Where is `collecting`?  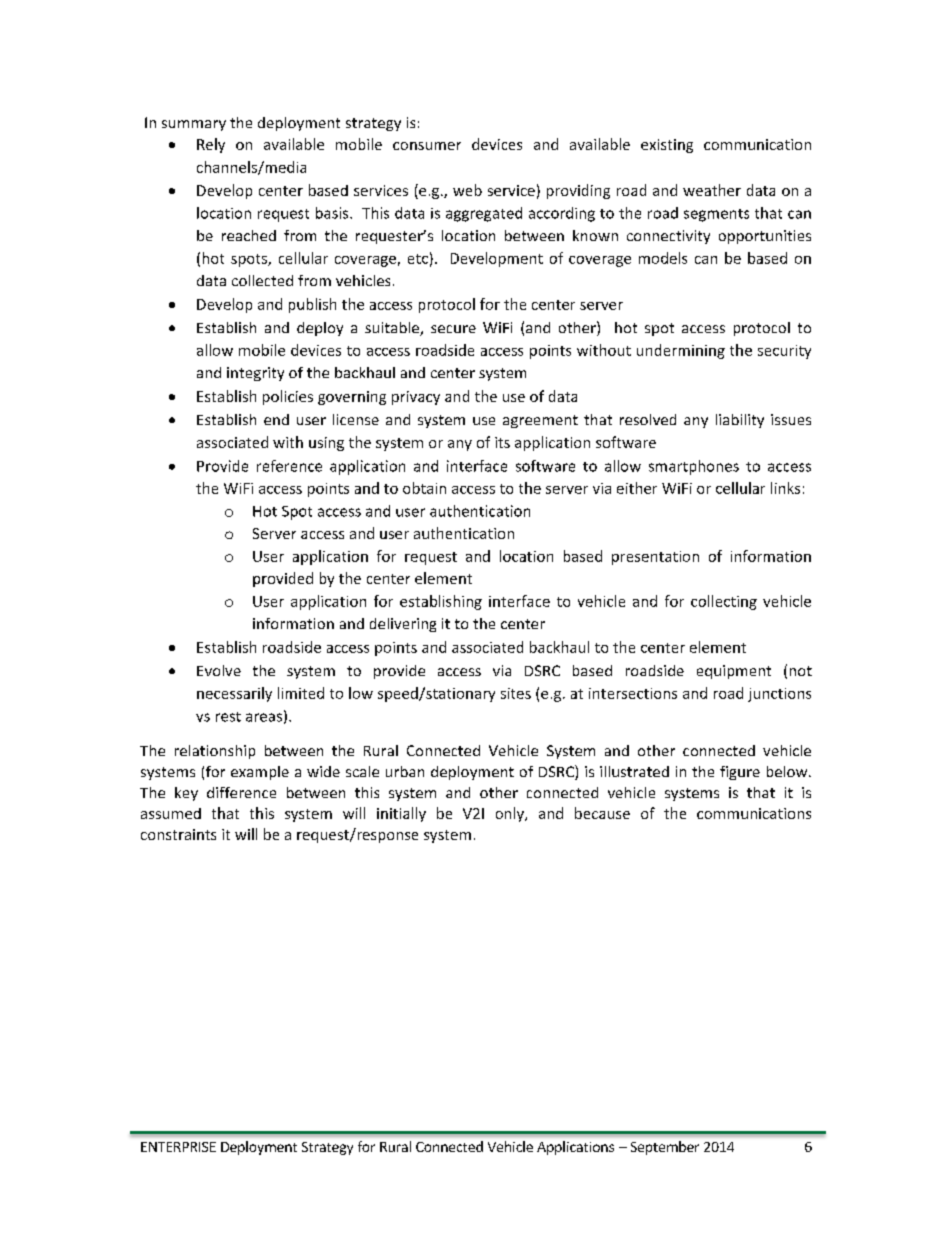
collecting is located at coordinates (724, 602).
